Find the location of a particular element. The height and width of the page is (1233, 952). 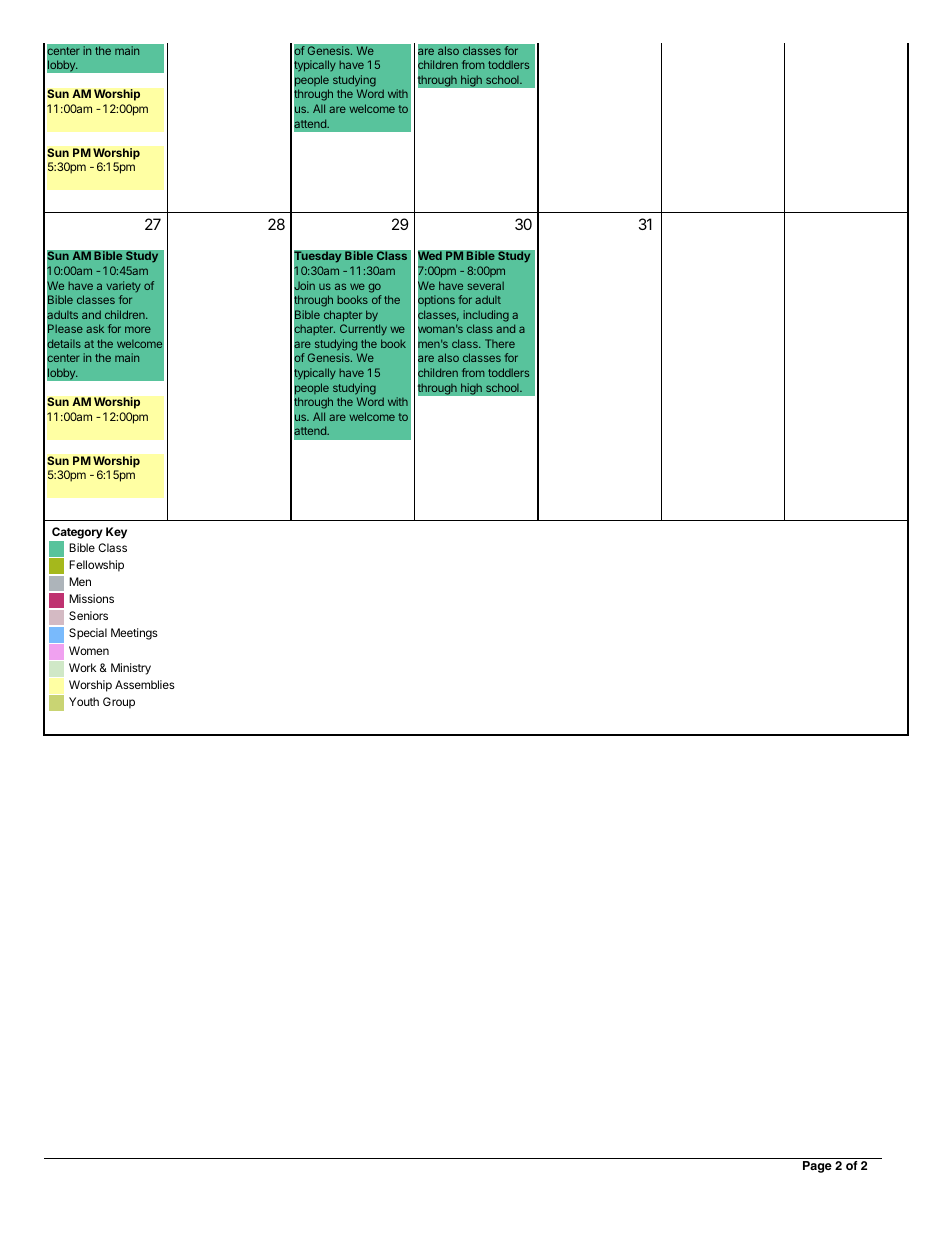

Meetings is located at coordinates (134, 634).
